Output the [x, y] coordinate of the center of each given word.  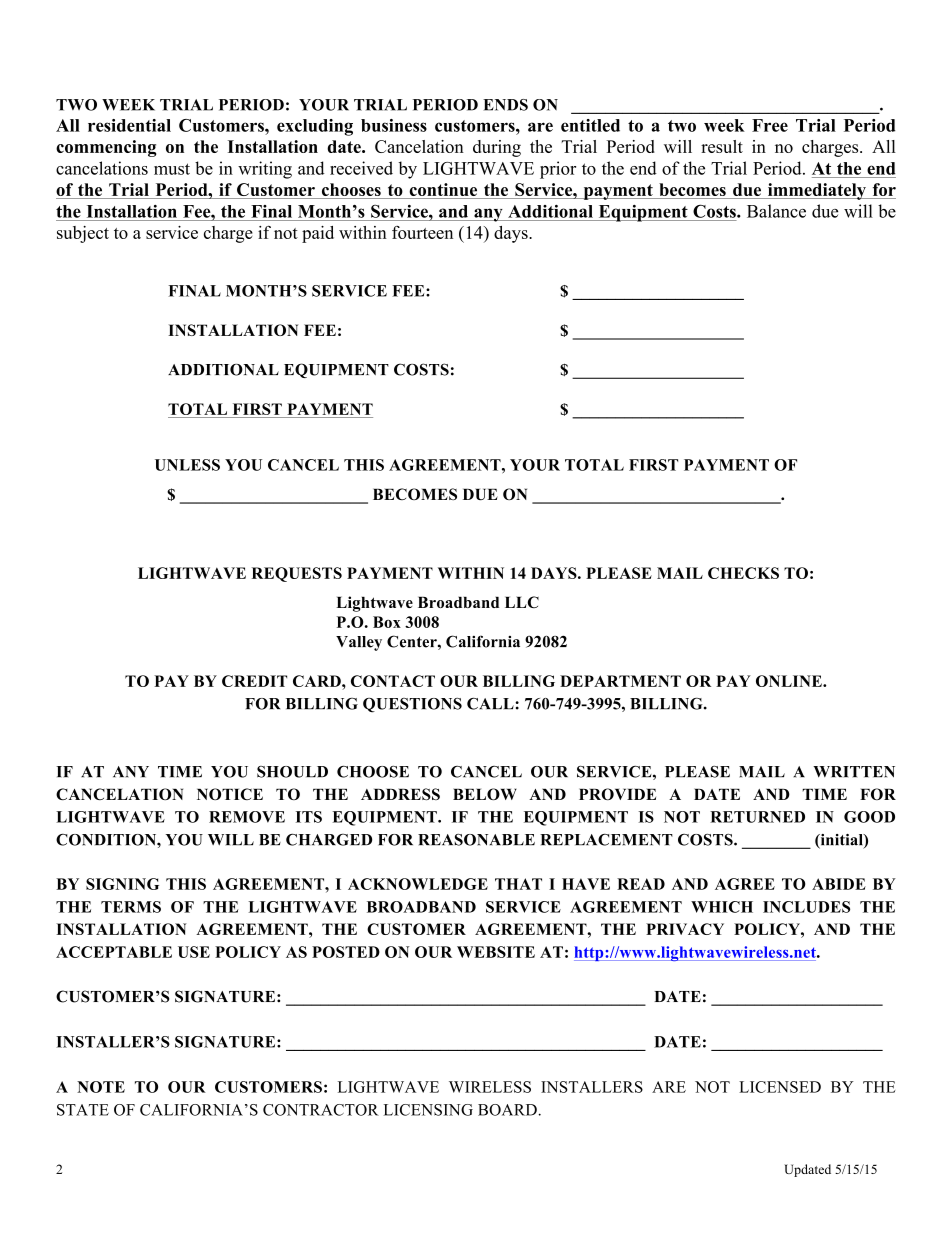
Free [770, 125]
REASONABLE [476, 840]
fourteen [422, 232]
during [497, 148]
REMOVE [247, 817]
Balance [776, 211]
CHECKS [743, 573]
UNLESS [187, 465]
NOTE [101, 1087]
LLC [522, 602]
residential [129, 125]
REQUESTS [297, 574]
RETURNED [757, 817]
